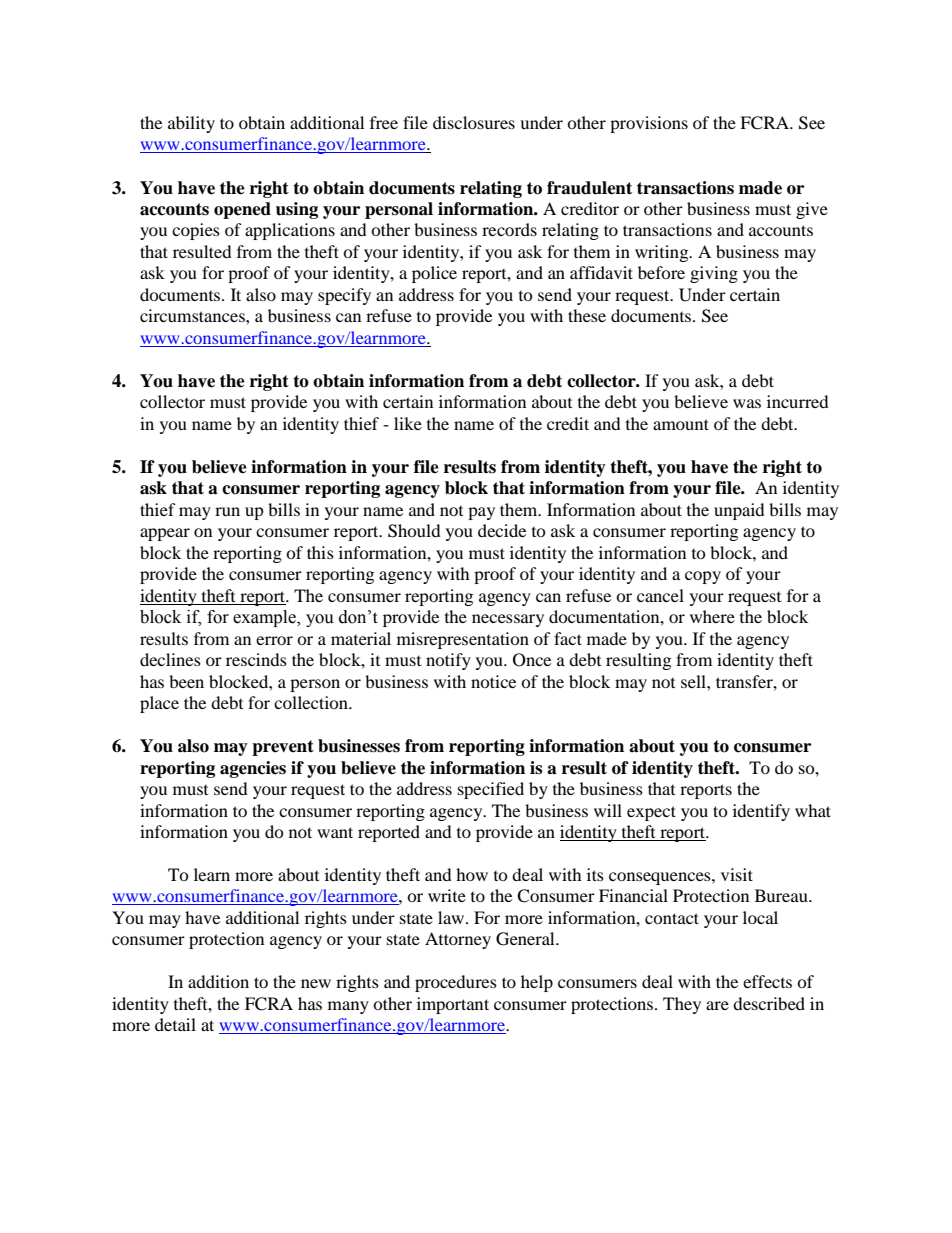 This document has width=952, height=1233. Describe the element at coordinates (265, 618) in the document. I see `example` at that location.
